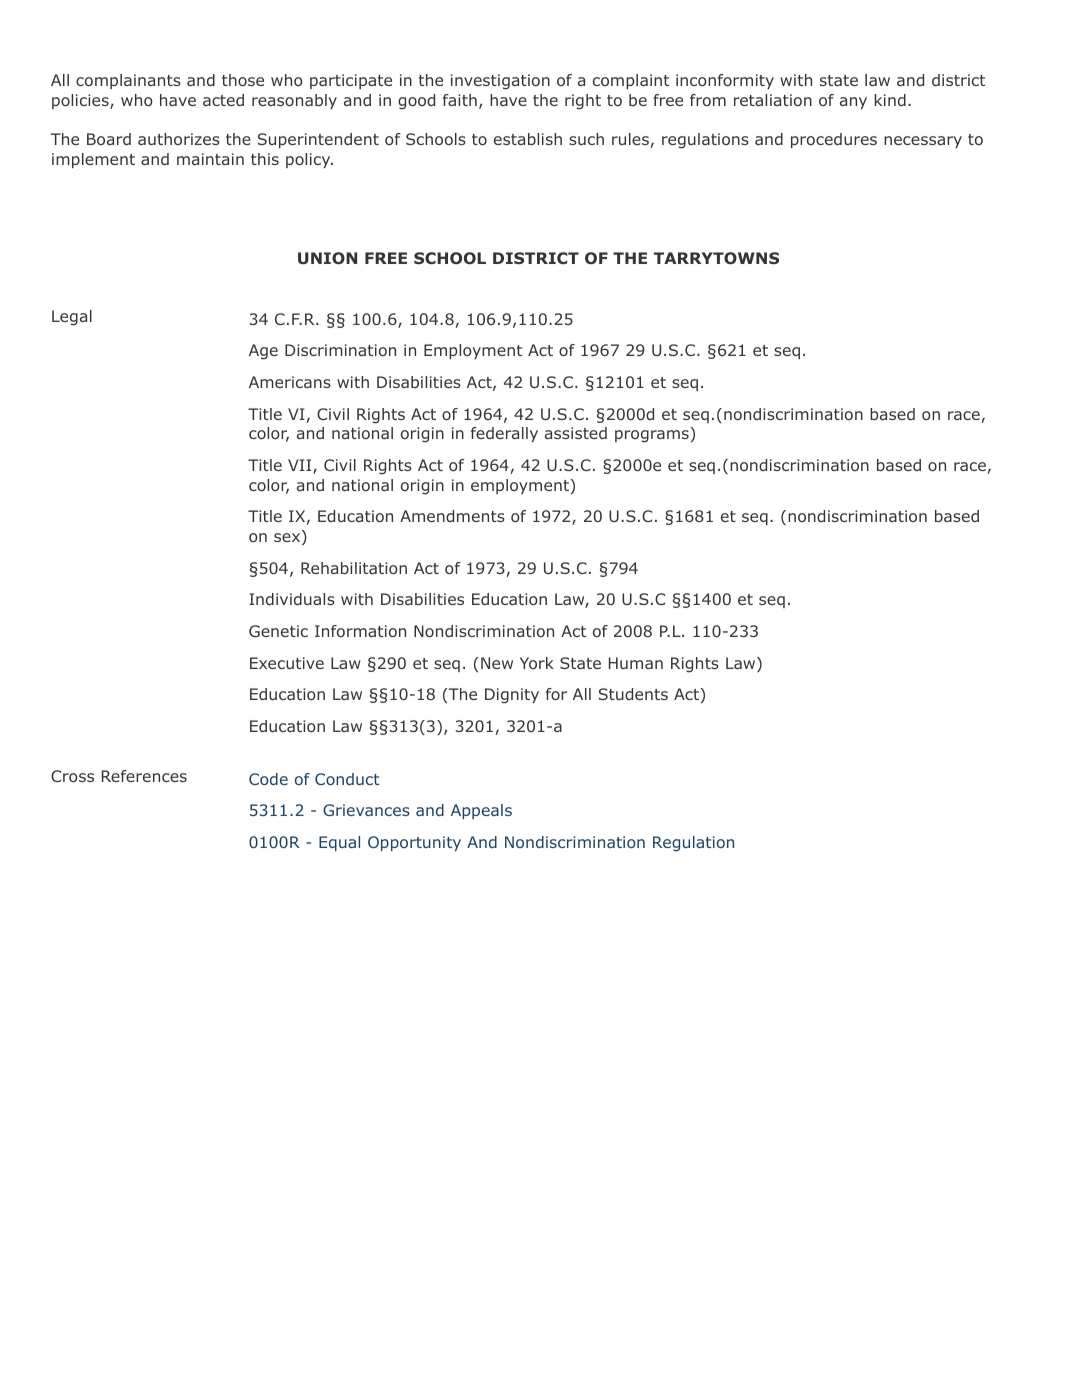  Describe the element at coordinates (504, 434) in the document. I see `federally` at that location.
